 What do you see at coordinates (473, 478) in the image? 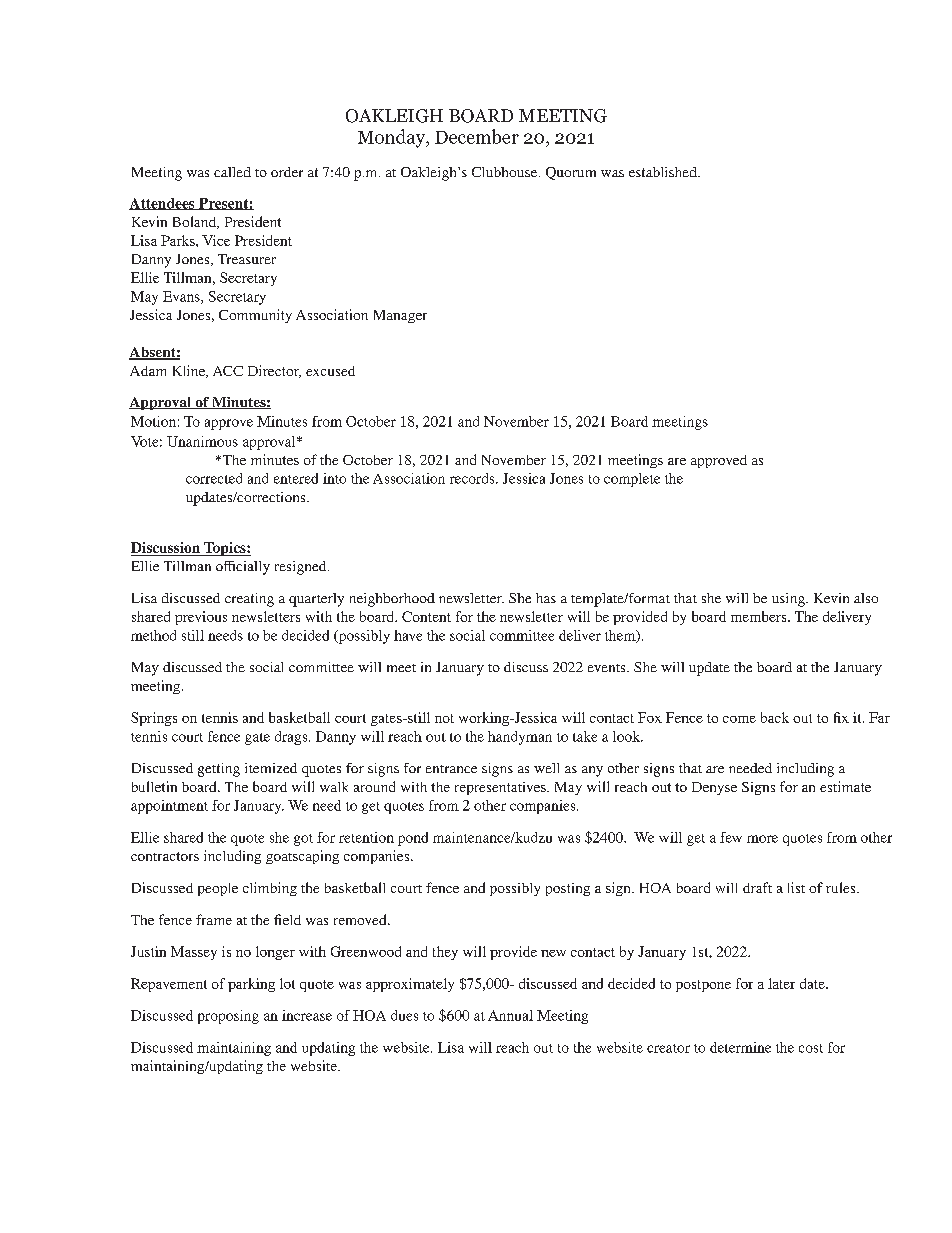
I see `records` at bounding box center [473, 478].
